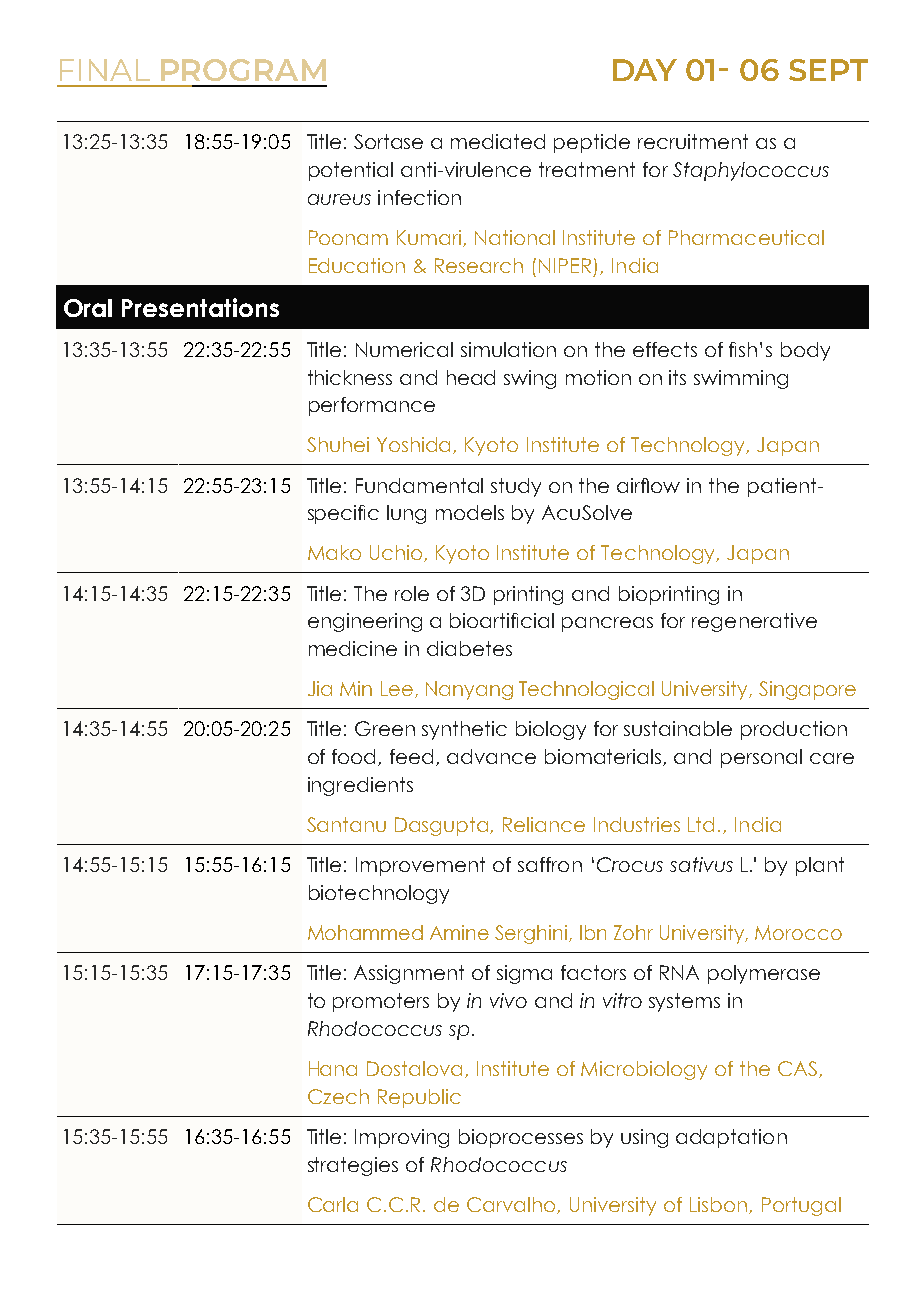 This screenshot has height=1308, width=924. I want to click on adaptation, so click(731, 1138).
